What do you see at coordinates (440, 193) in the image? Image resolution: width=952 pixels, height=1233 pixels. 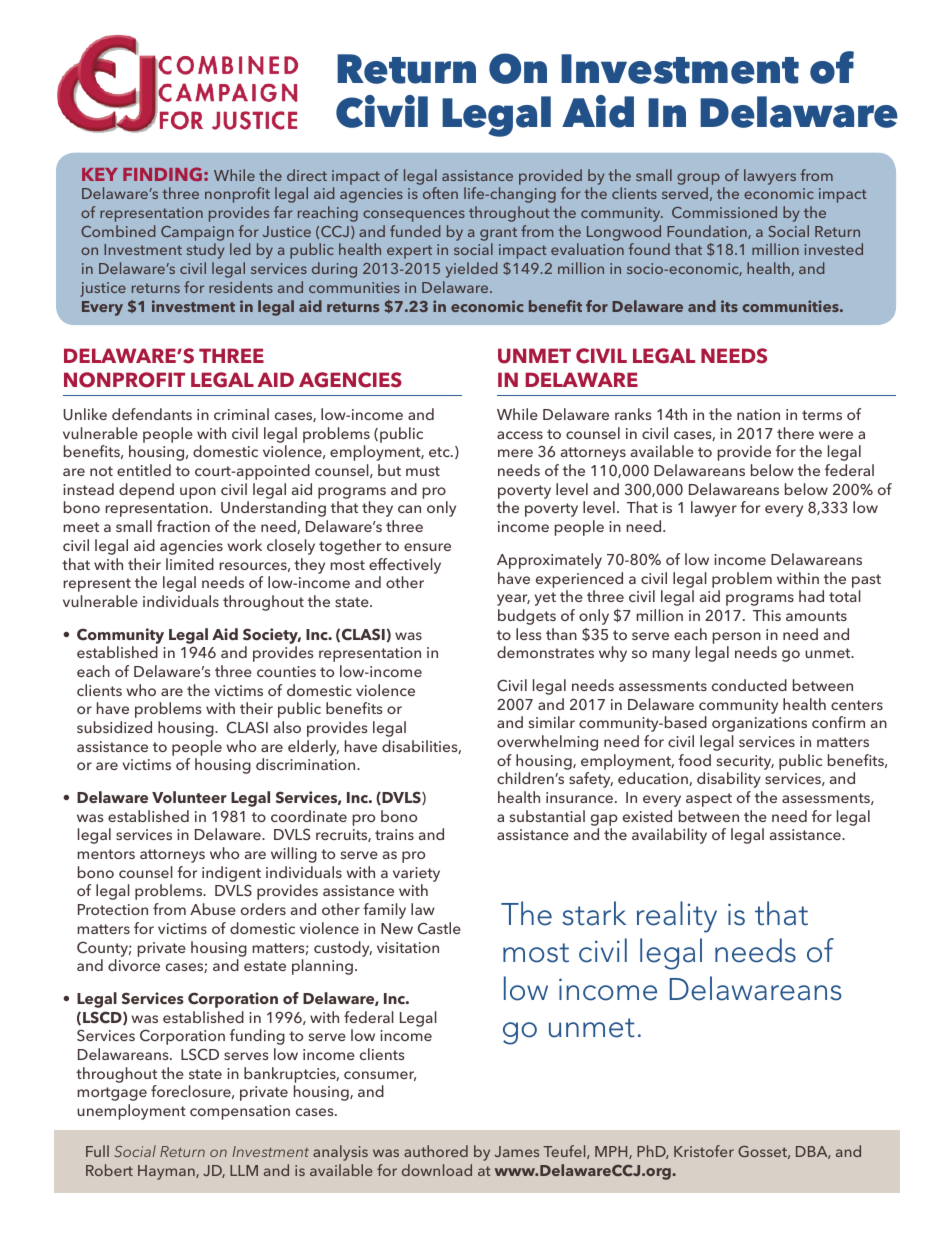 I see `often` at bounding box center [440, 193].
